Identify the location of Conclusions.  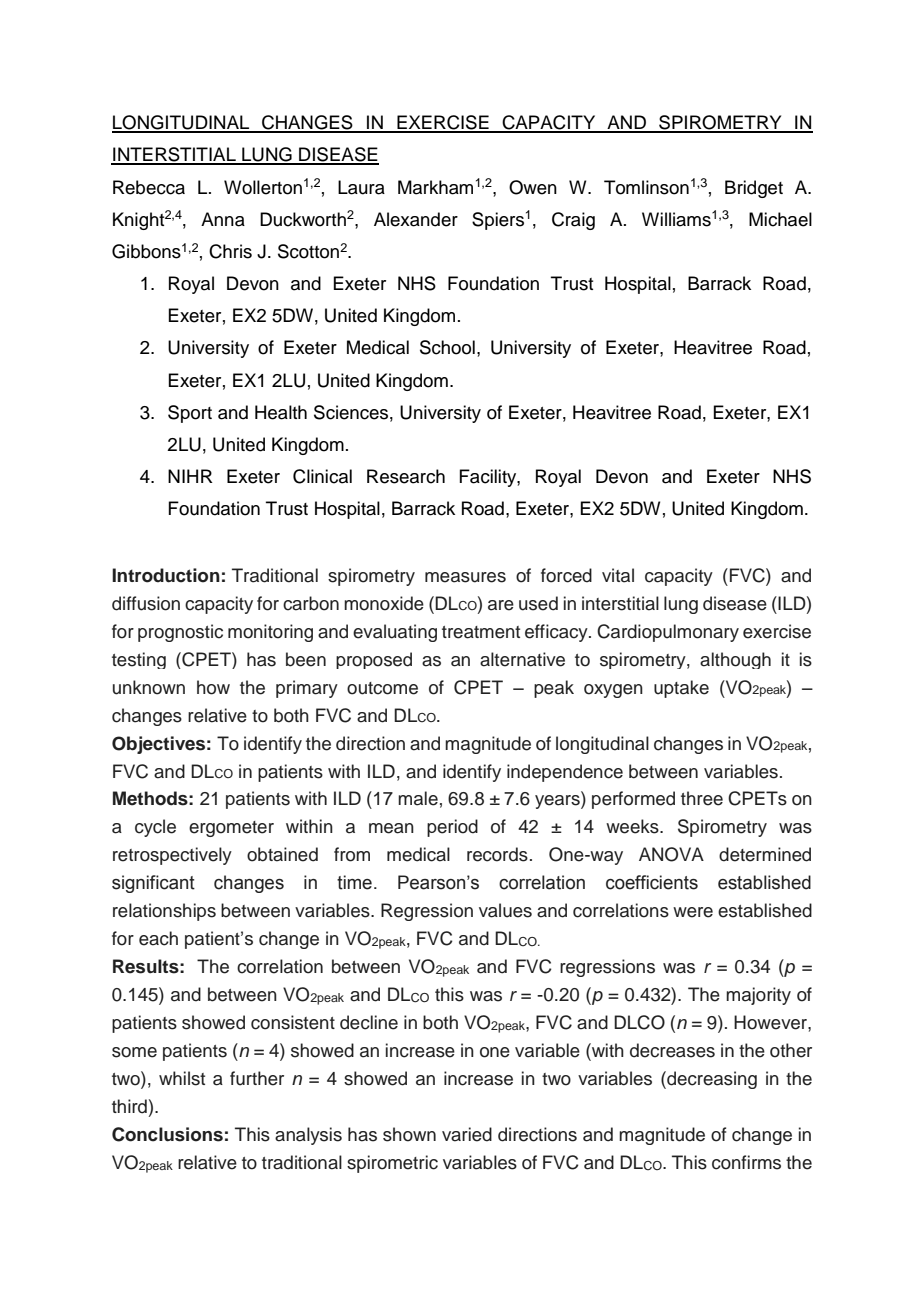
(167, 1134).
